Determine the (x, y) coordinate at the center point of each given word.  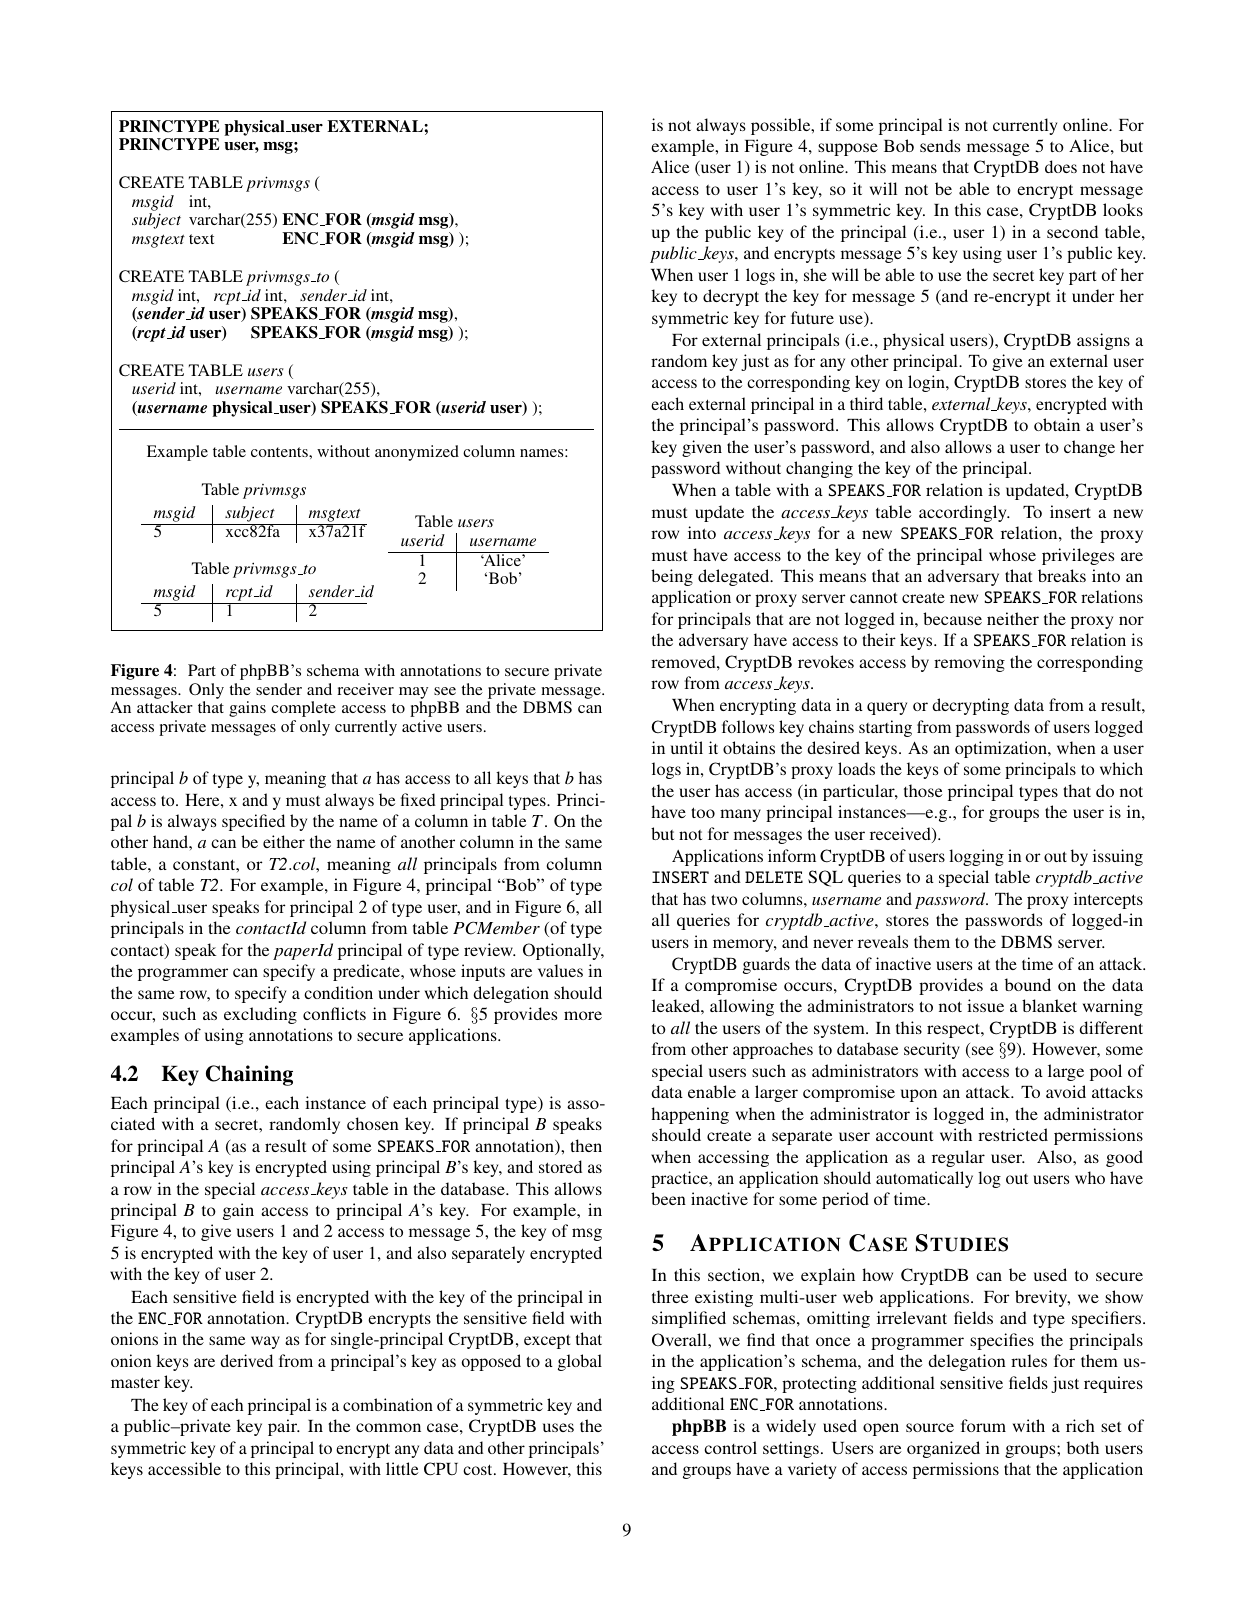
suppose (848, 149)
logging (976, 857)
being (672, 577)
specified (253, 822)
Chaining (249, 1075)
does (1061, 166)
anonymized (417, 453)
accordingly (964, 513)
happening (690, 1115)
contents (280, 452)
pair (284, 1427)
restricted (1013, 1134)
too (703, 812)
